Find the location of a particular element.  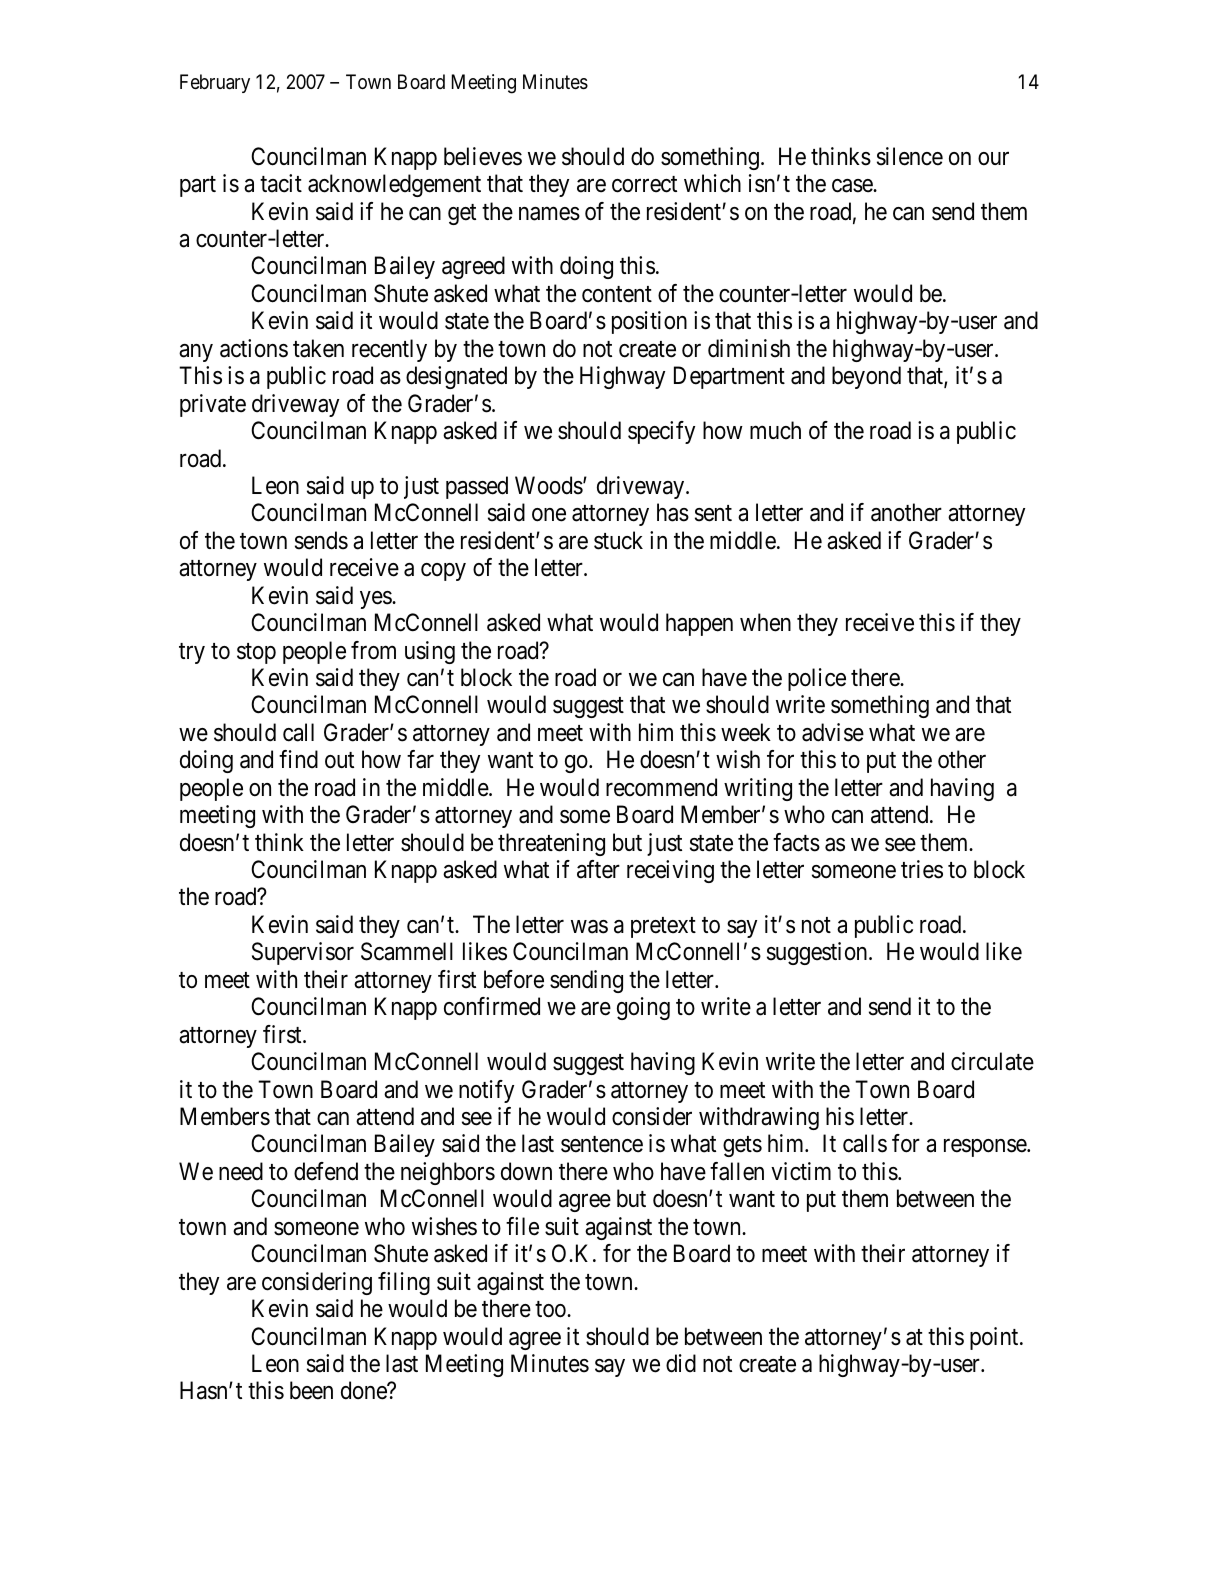

correct is located at coordinates (644, 184).
